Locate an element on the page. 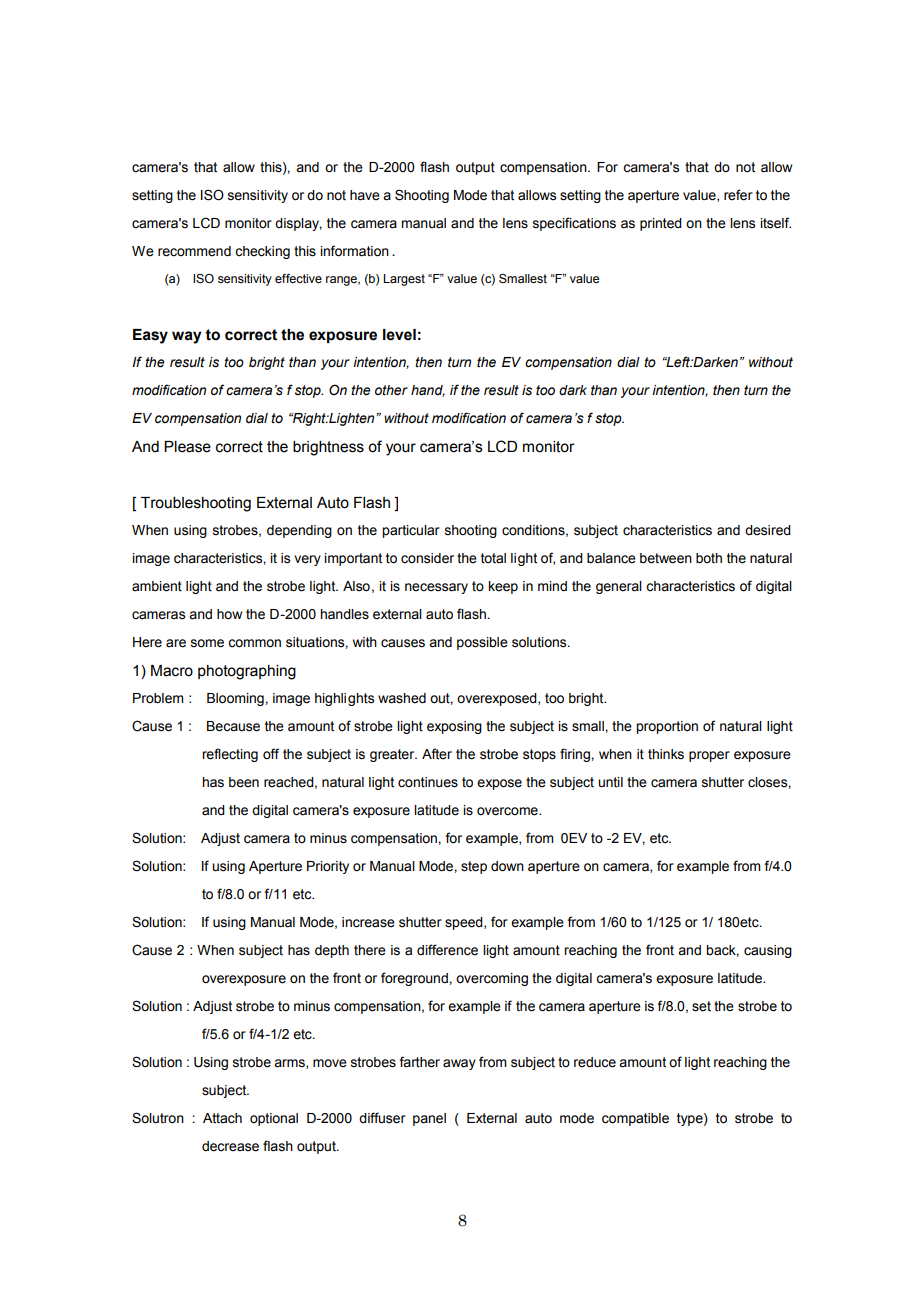 This image has width=924, height=1307. Attach is located at coordinates (222, 1118).
